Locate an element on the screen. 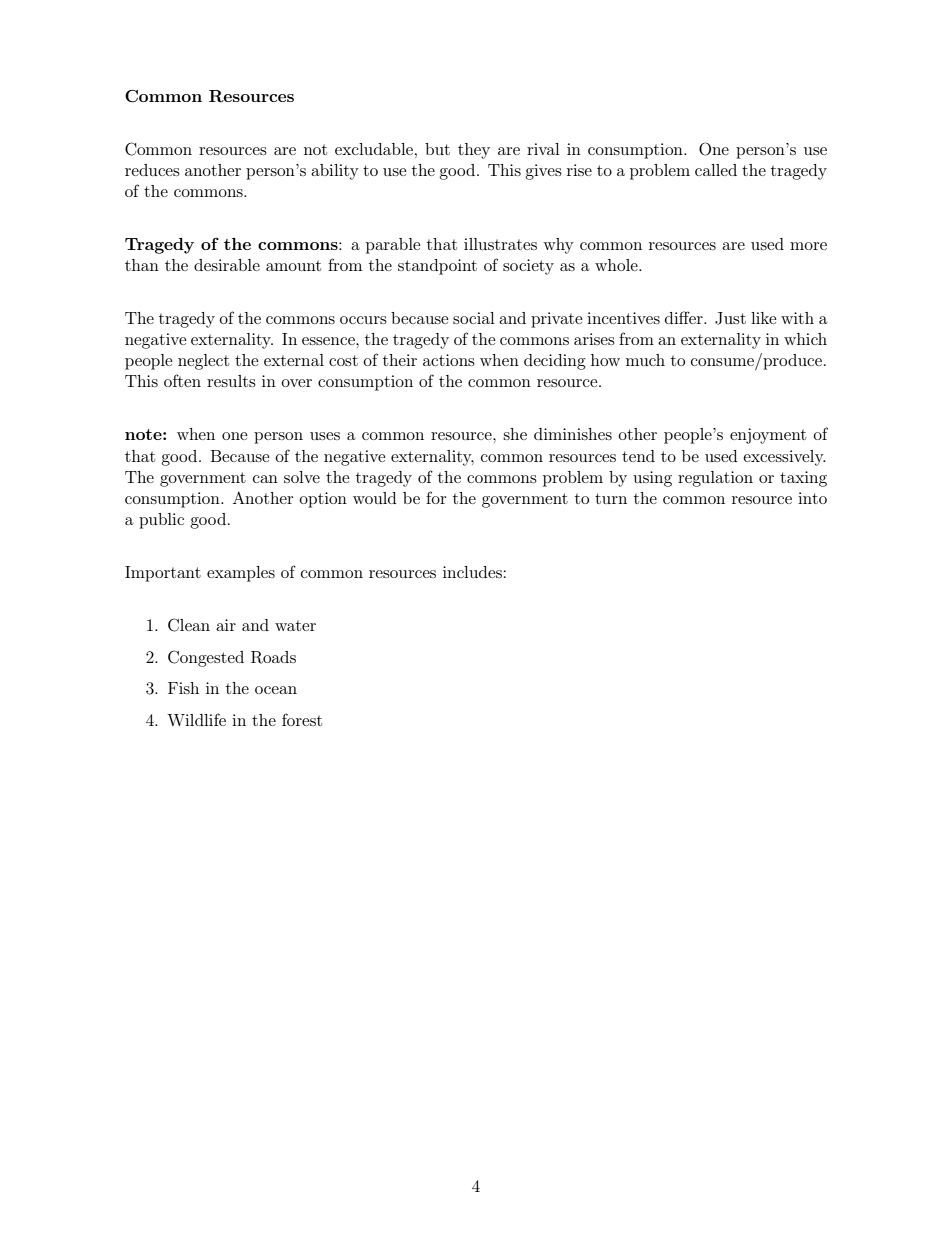  diminishes is located at coordinates (573, 434).
